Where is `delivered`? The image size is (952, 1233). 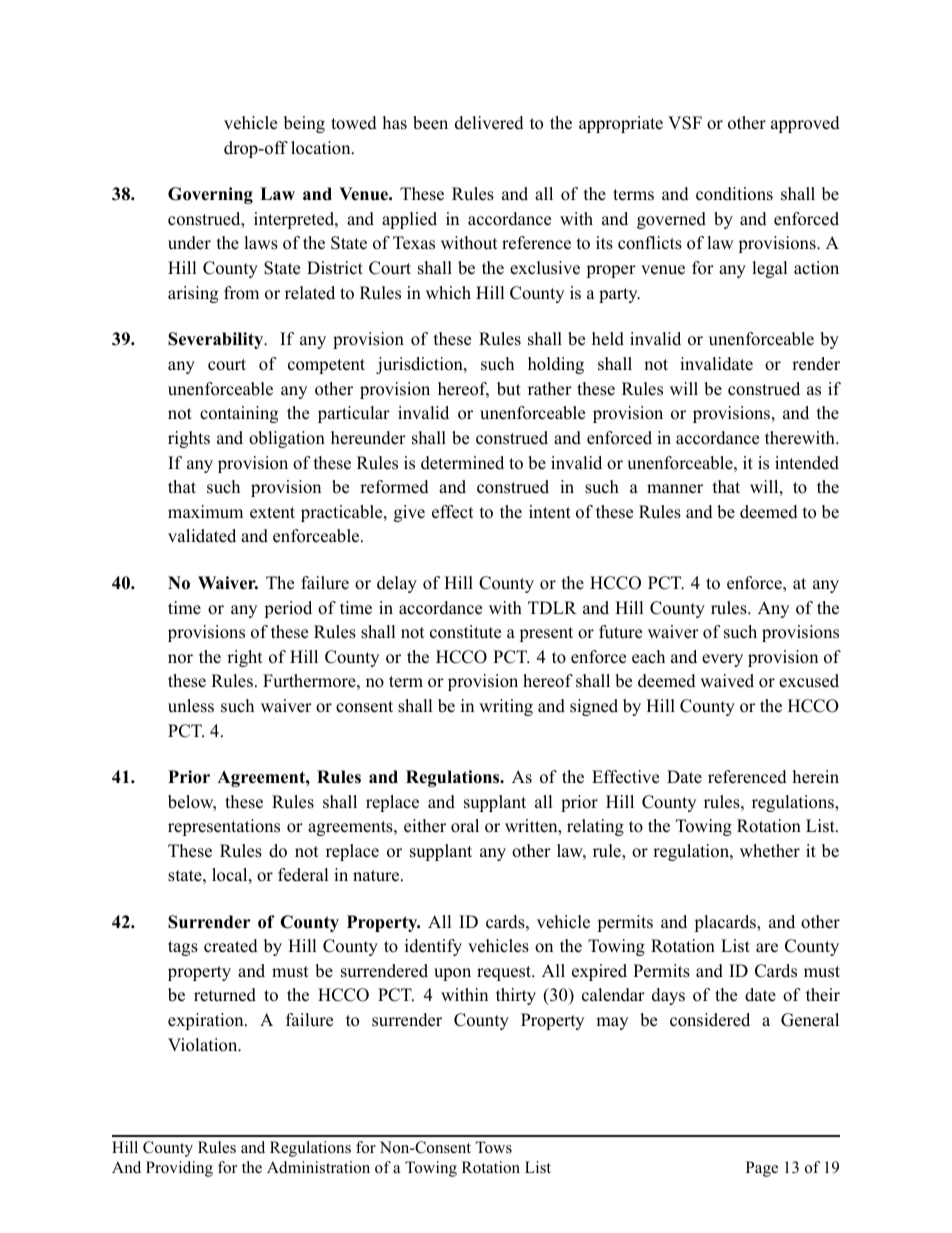 delivered is located at coordinates (489, 123).
